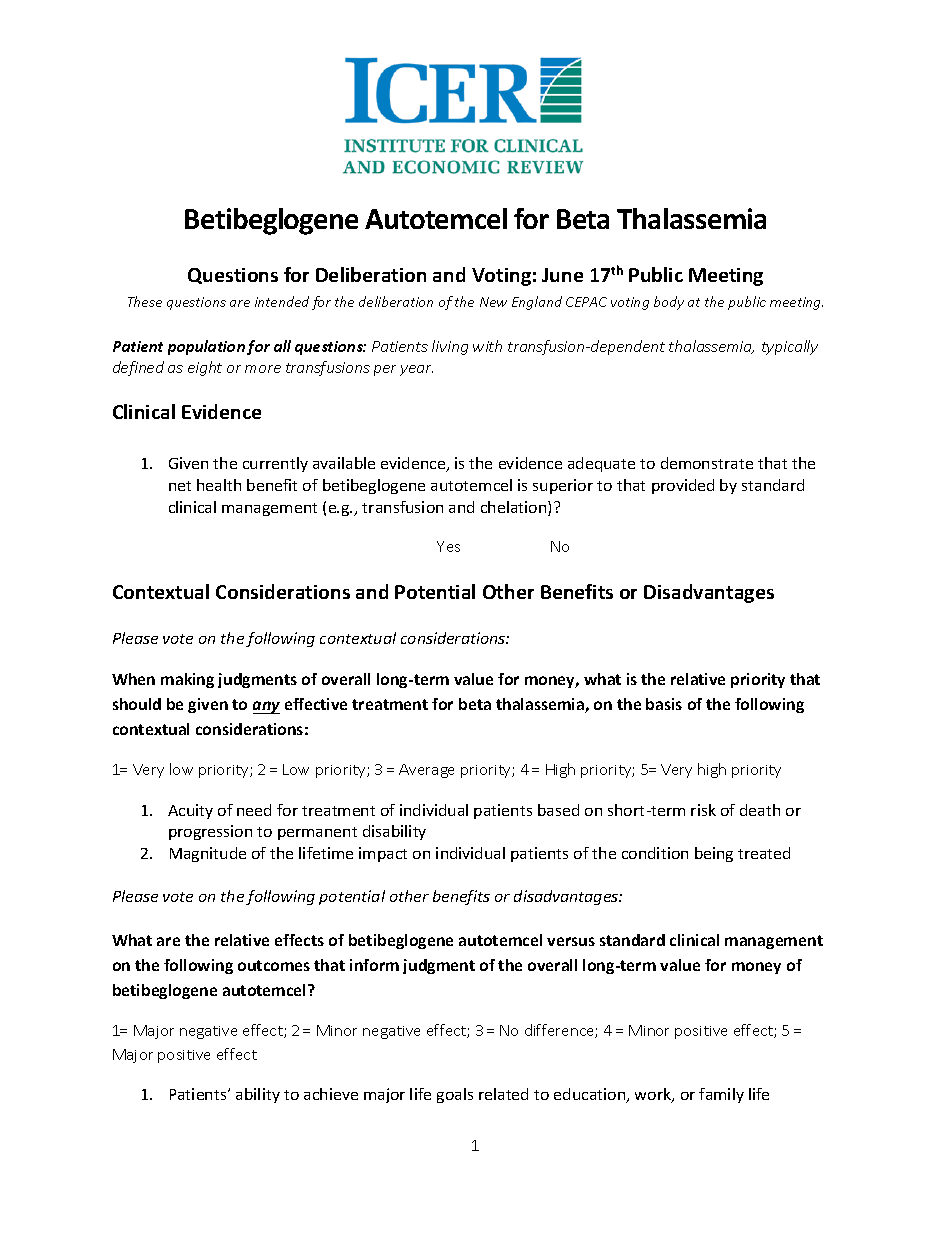  I want to click on body, so click(669, 303).
